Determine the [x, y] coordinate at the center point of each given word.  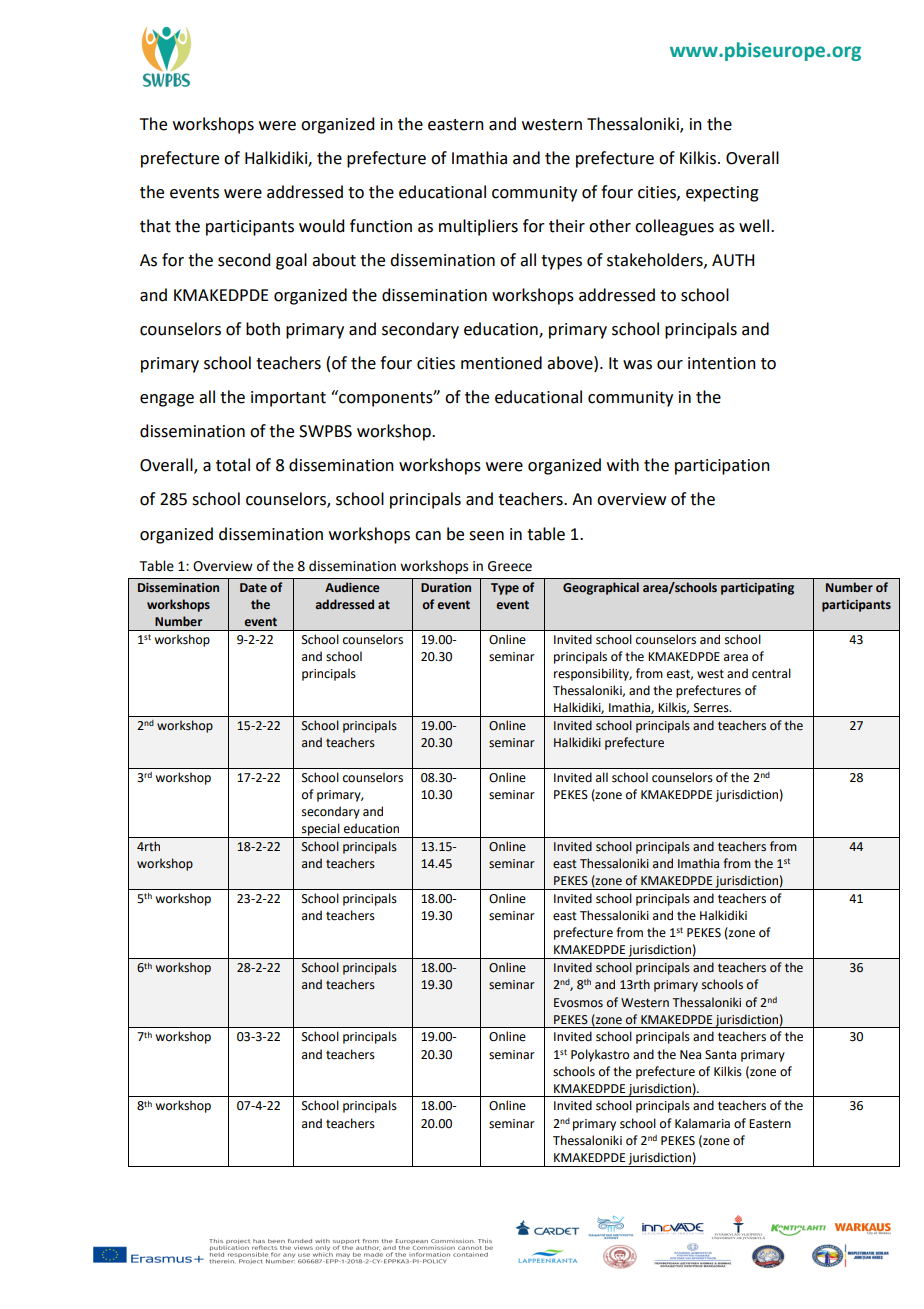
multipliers [478, 227]
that [155, 226]
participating [757, 589]
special [321, 830]
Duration [446, 588]
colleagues [674, 227]
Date [253, 587]
